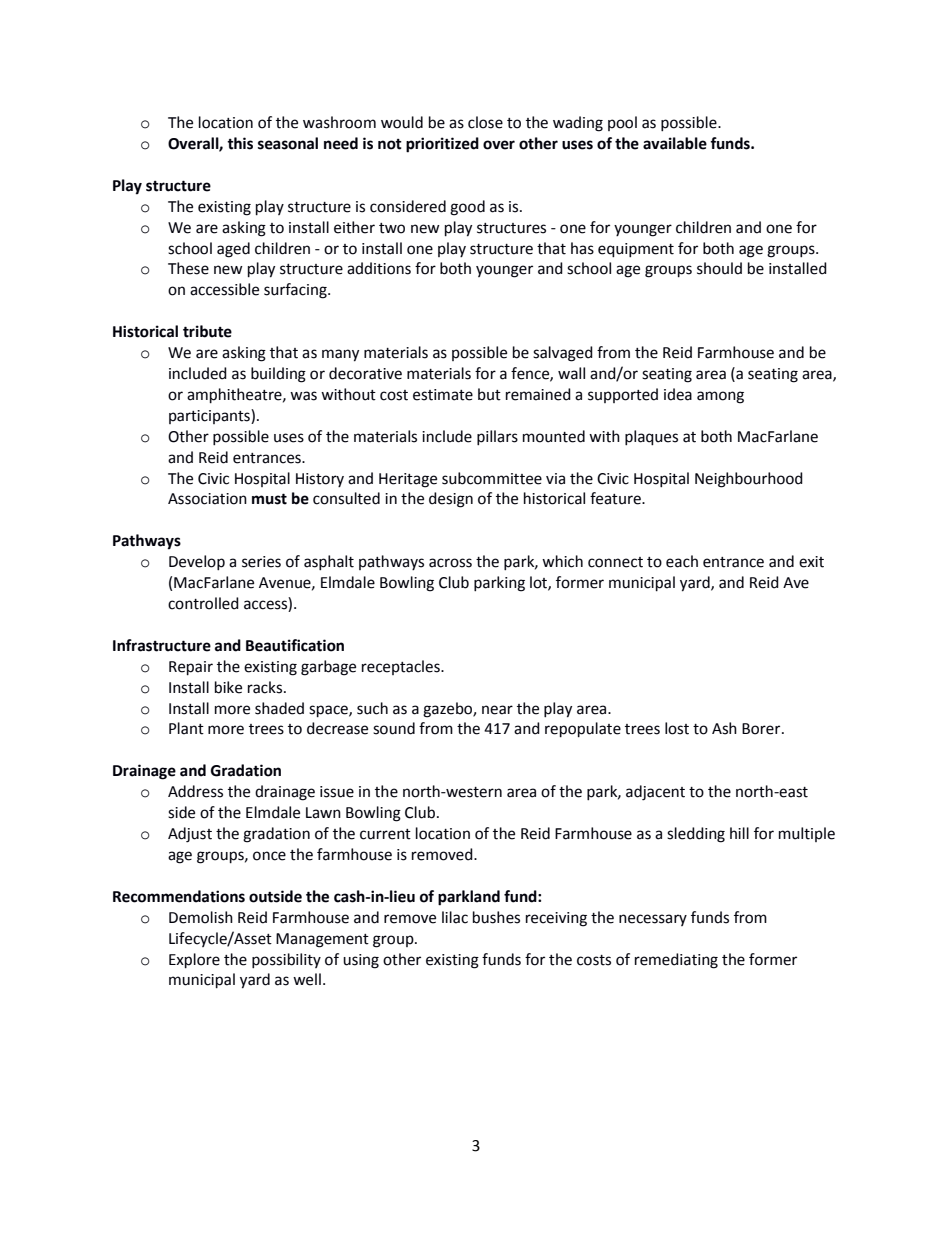 The height and width of the document is (1233, 952). I want to click on each, so click(682, 561).
